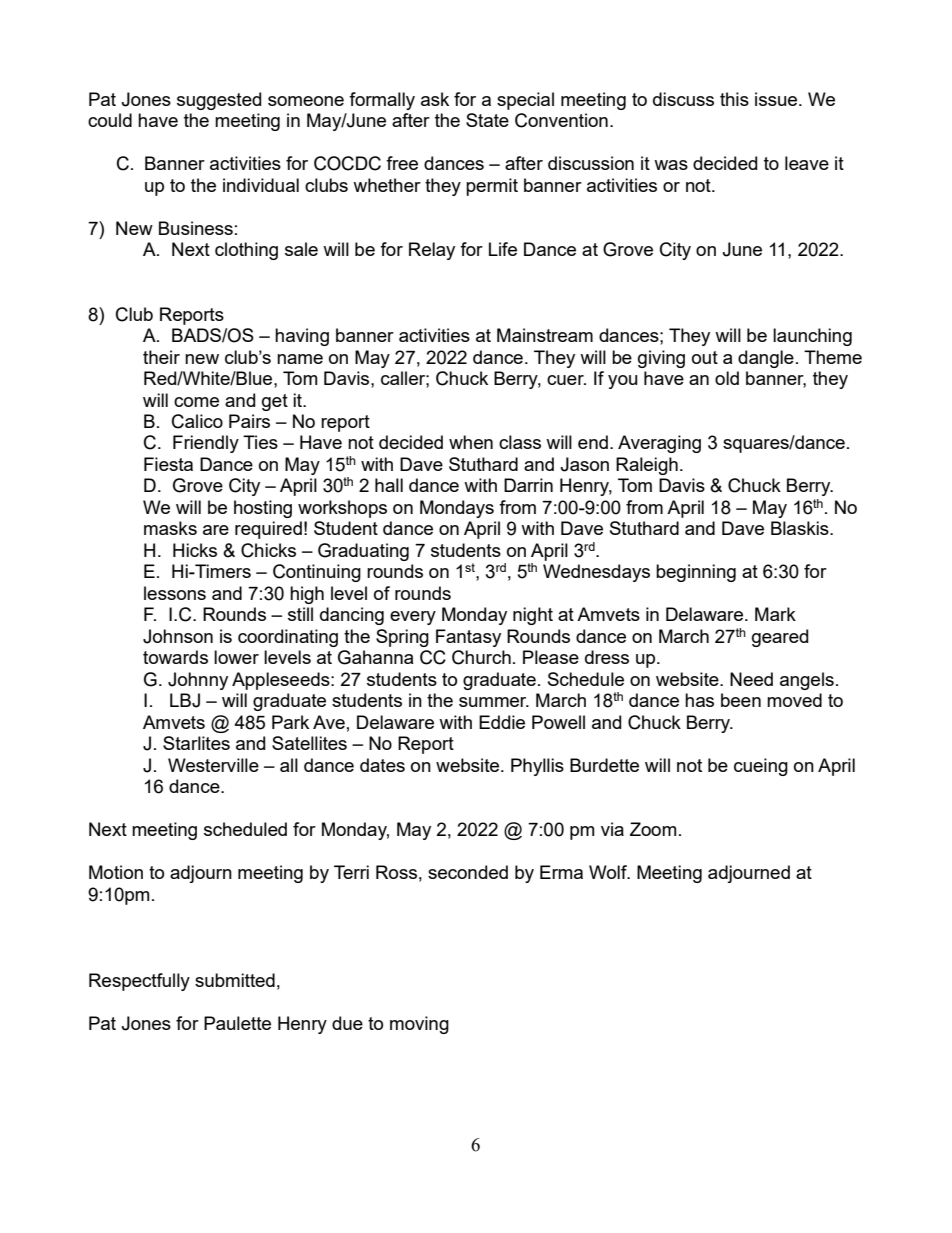 Image resolution: width=952 pixels, height=1233 pixels. What do you see at coordinates (696, 573) in the image?
I see `beginning` at bounding box center [696, 573].
